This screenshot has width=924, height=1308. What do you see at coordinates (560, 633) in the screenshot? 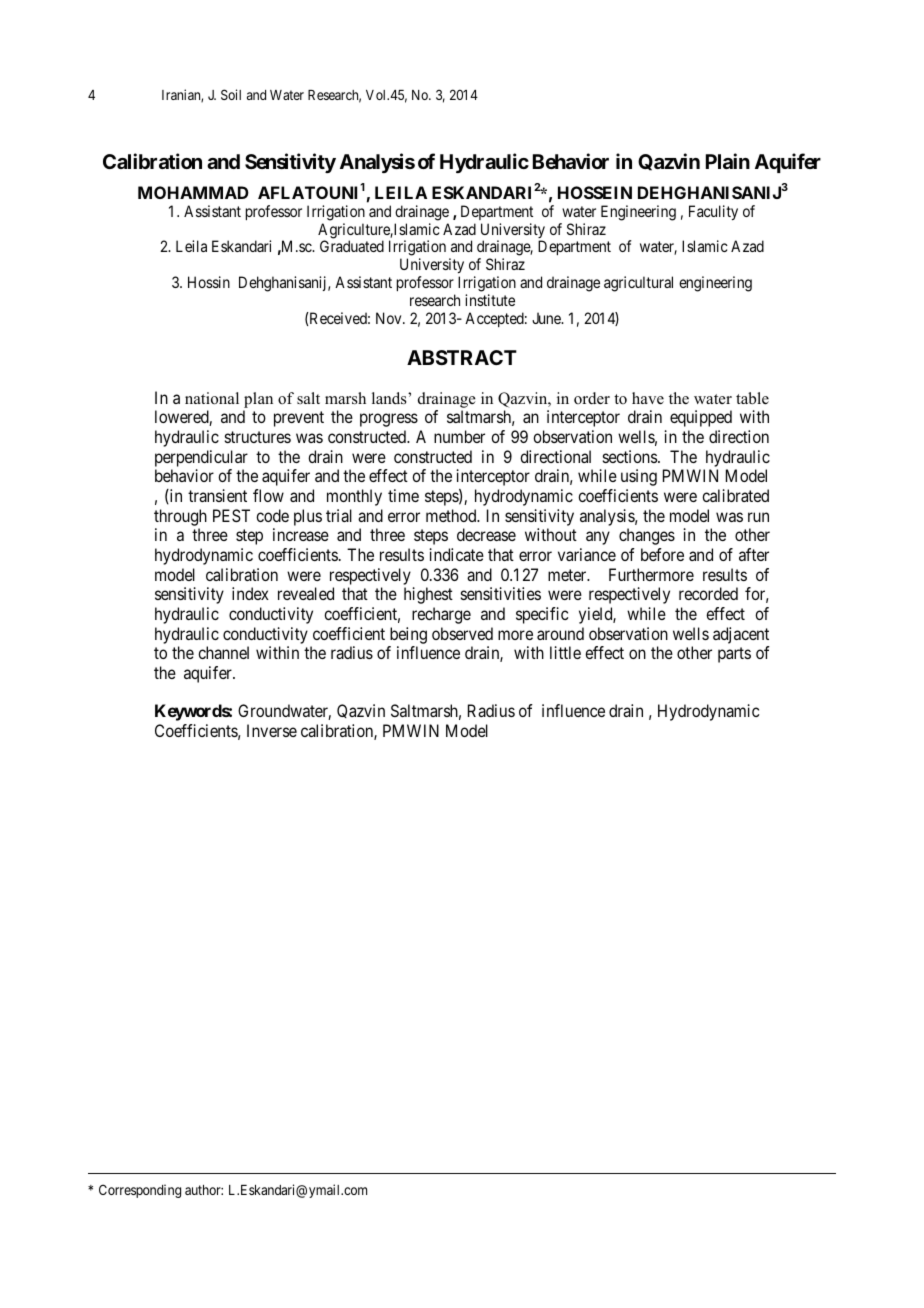
I see `around` at bounding box center [560, 633].
